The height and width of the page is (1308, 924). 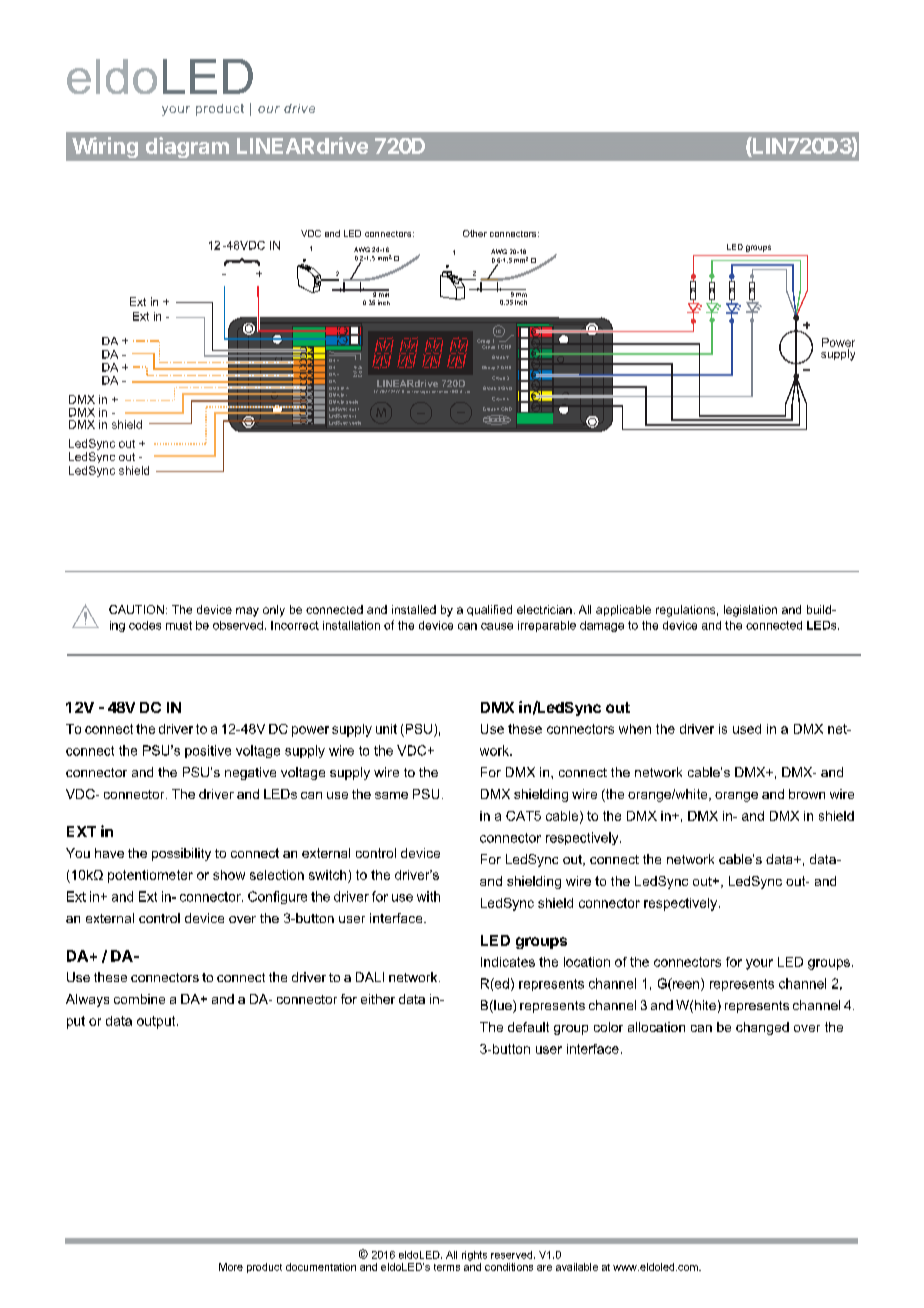 I want to click on More, so click(x=231, y=1267).
